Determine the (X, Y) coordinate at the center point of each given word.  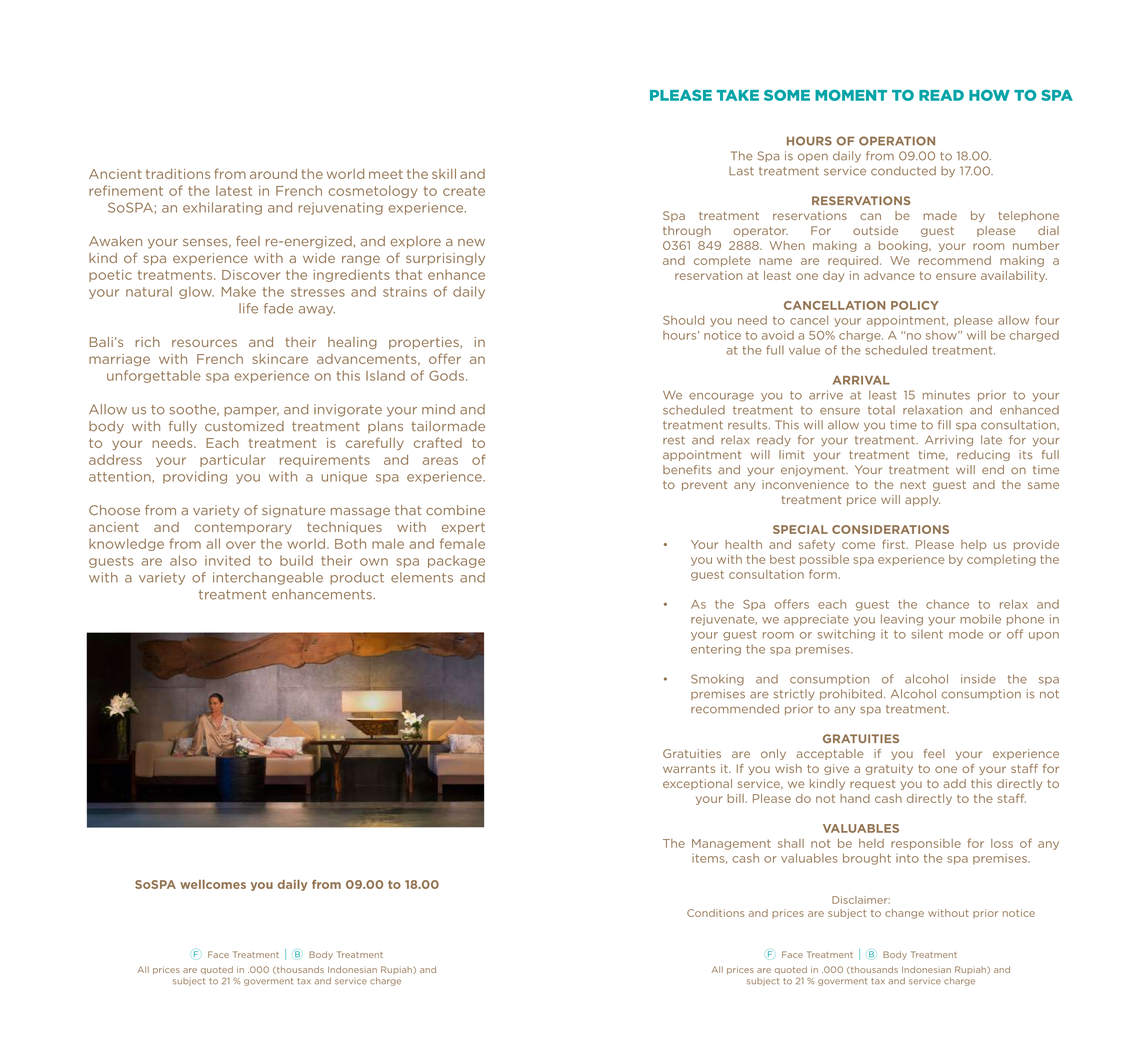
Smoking (717, 680)
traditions (178, 174)
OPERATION (897, 141)
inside (978, 679)
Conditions (715, 913)
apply (922, 500)
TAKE (738, 95)
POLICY (915, 305)
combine (455, 510)
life (248, 308)
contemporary (243, 528)
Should (683, 320)
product (357, 578)
